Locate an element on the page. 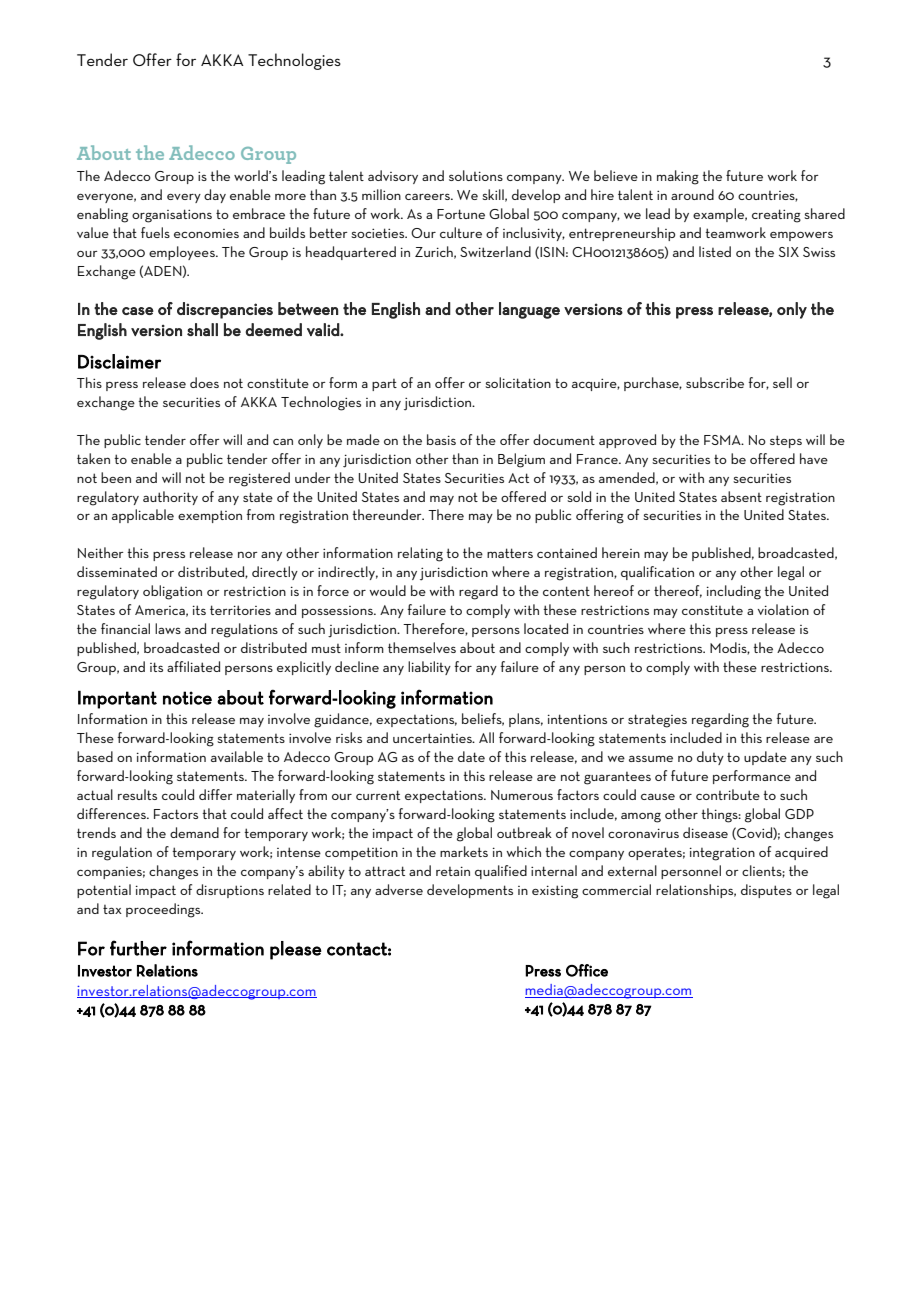 Image resolution: width=924 pixels, height=1308 pixels. strategies is located at coordinates (657, 721).
